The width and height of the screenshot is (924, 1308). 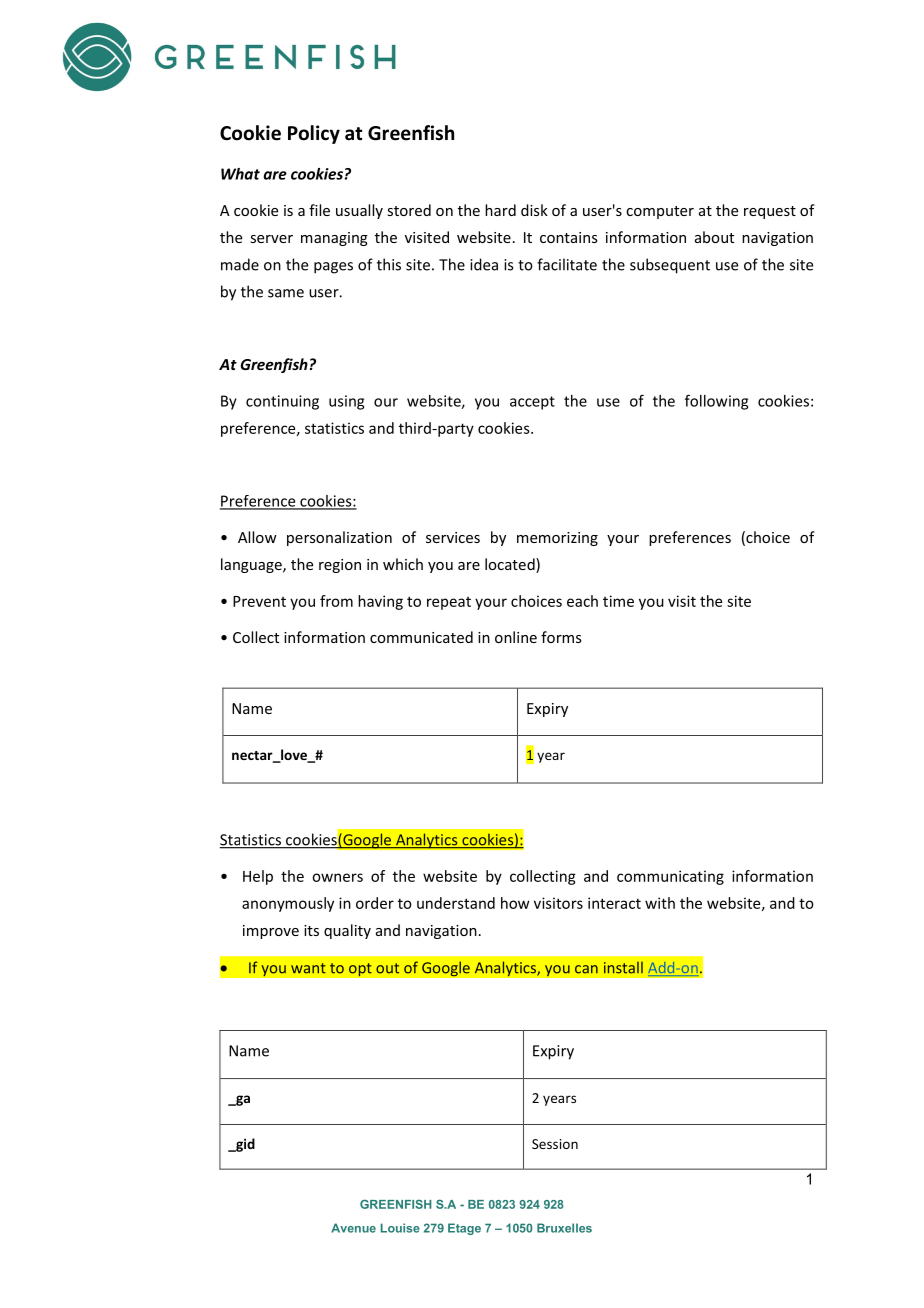 What do you see at coordinates (670, 877) in the screenshot?
I see `communicating` at bounding box center [670, 877].
